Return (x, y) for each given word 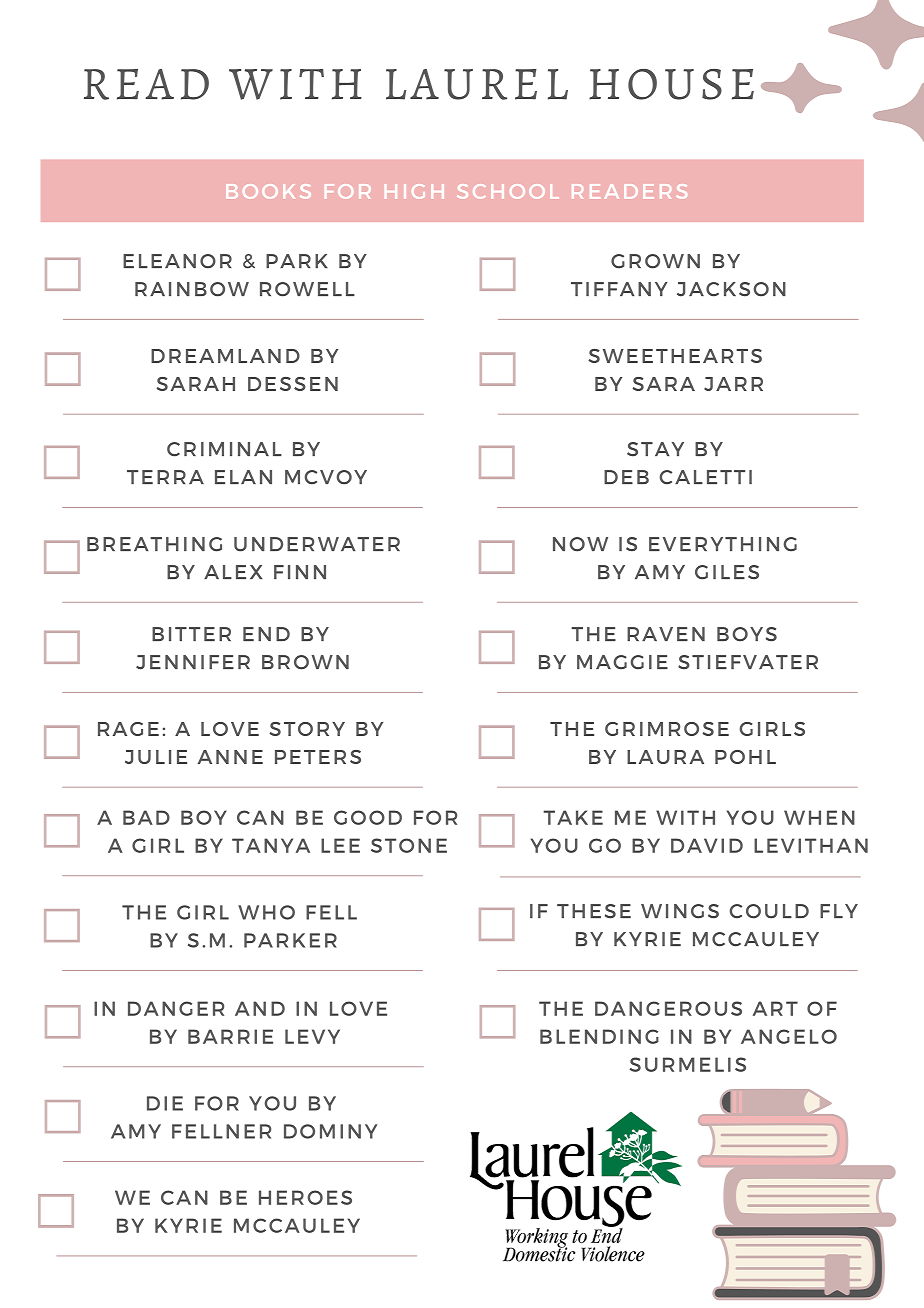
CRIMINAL (224, 449)
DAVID (707, 845)
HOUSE (671, 84)
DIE (165, 1103)
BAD (146, 817)
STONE (409, 845)
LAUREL (477, 84)
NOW (580, 544)
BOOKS (268, 191)
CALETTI (706, 477)
